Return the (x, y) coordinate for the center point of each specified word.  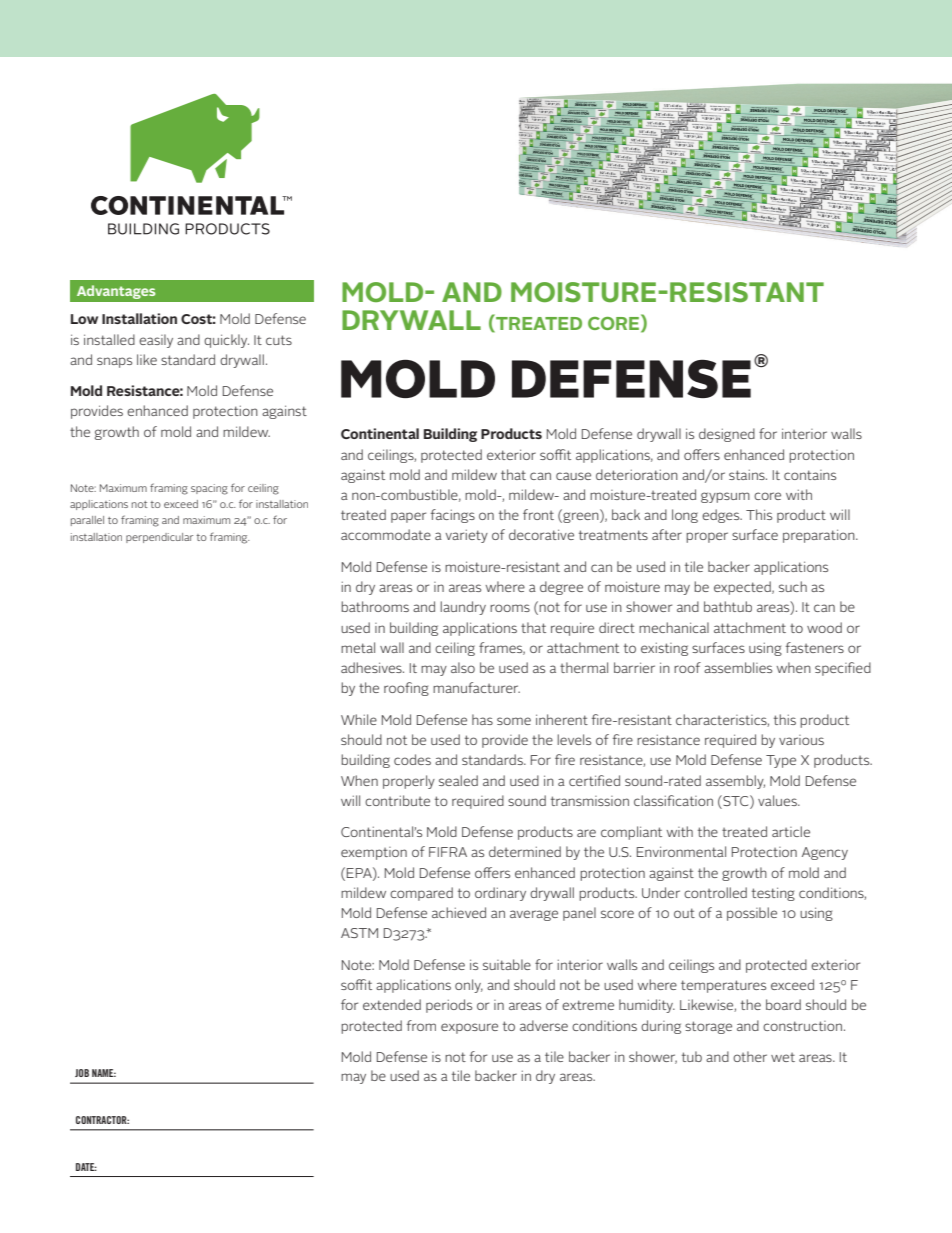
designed (727, 435)
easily (156, 341)
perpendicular (159, 538)
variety (467, 536)
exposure (469, 1028)
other (750, 1056)
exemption (374, 853)
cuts (279, 340)
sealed (458, 780)
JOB (82, 1073)
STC (736, 800)
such (793, 586)
